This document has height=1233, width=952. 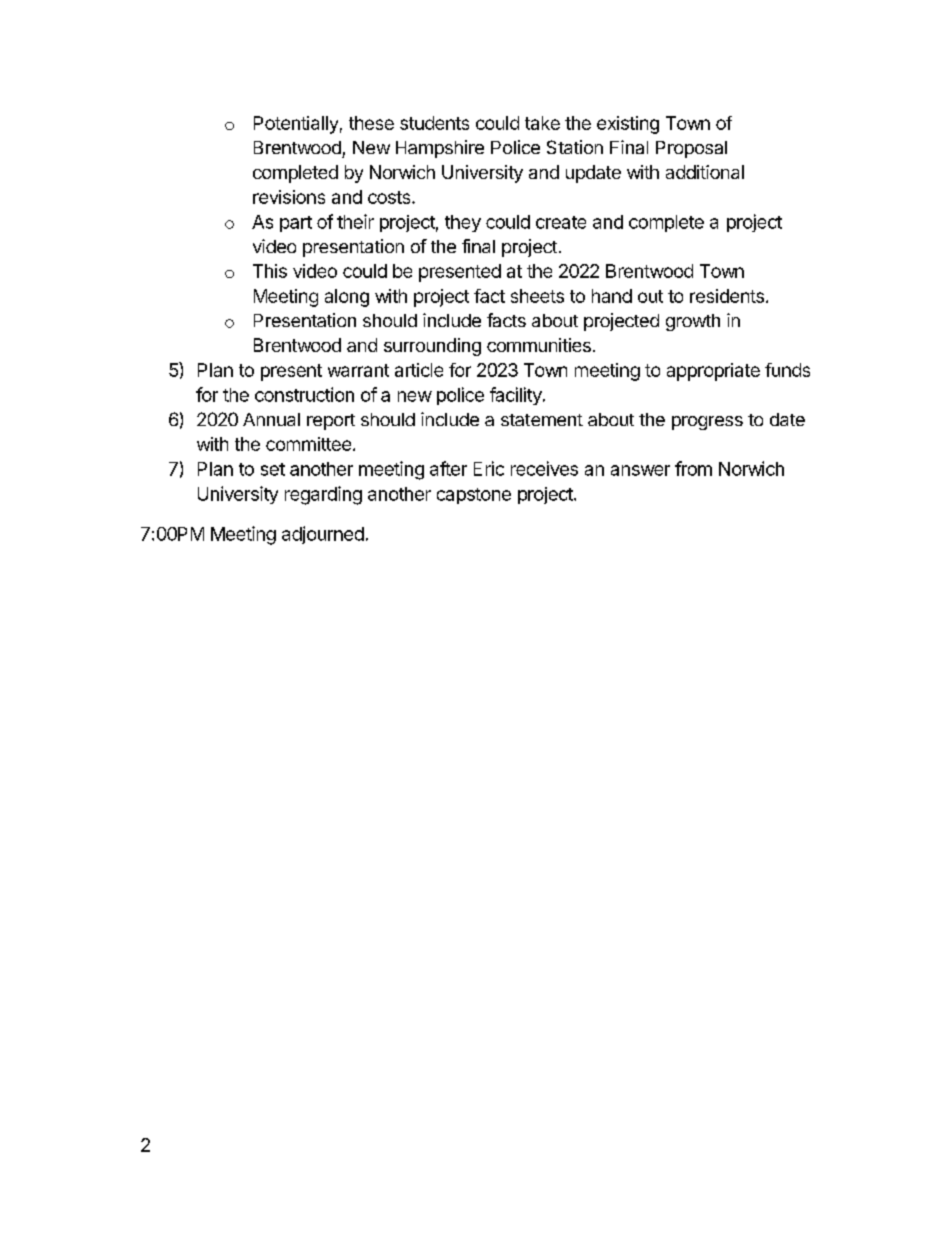 What do you see at coordinates (358, 370) in the document?
I see `warrant` at bounding box center [358, 370].
